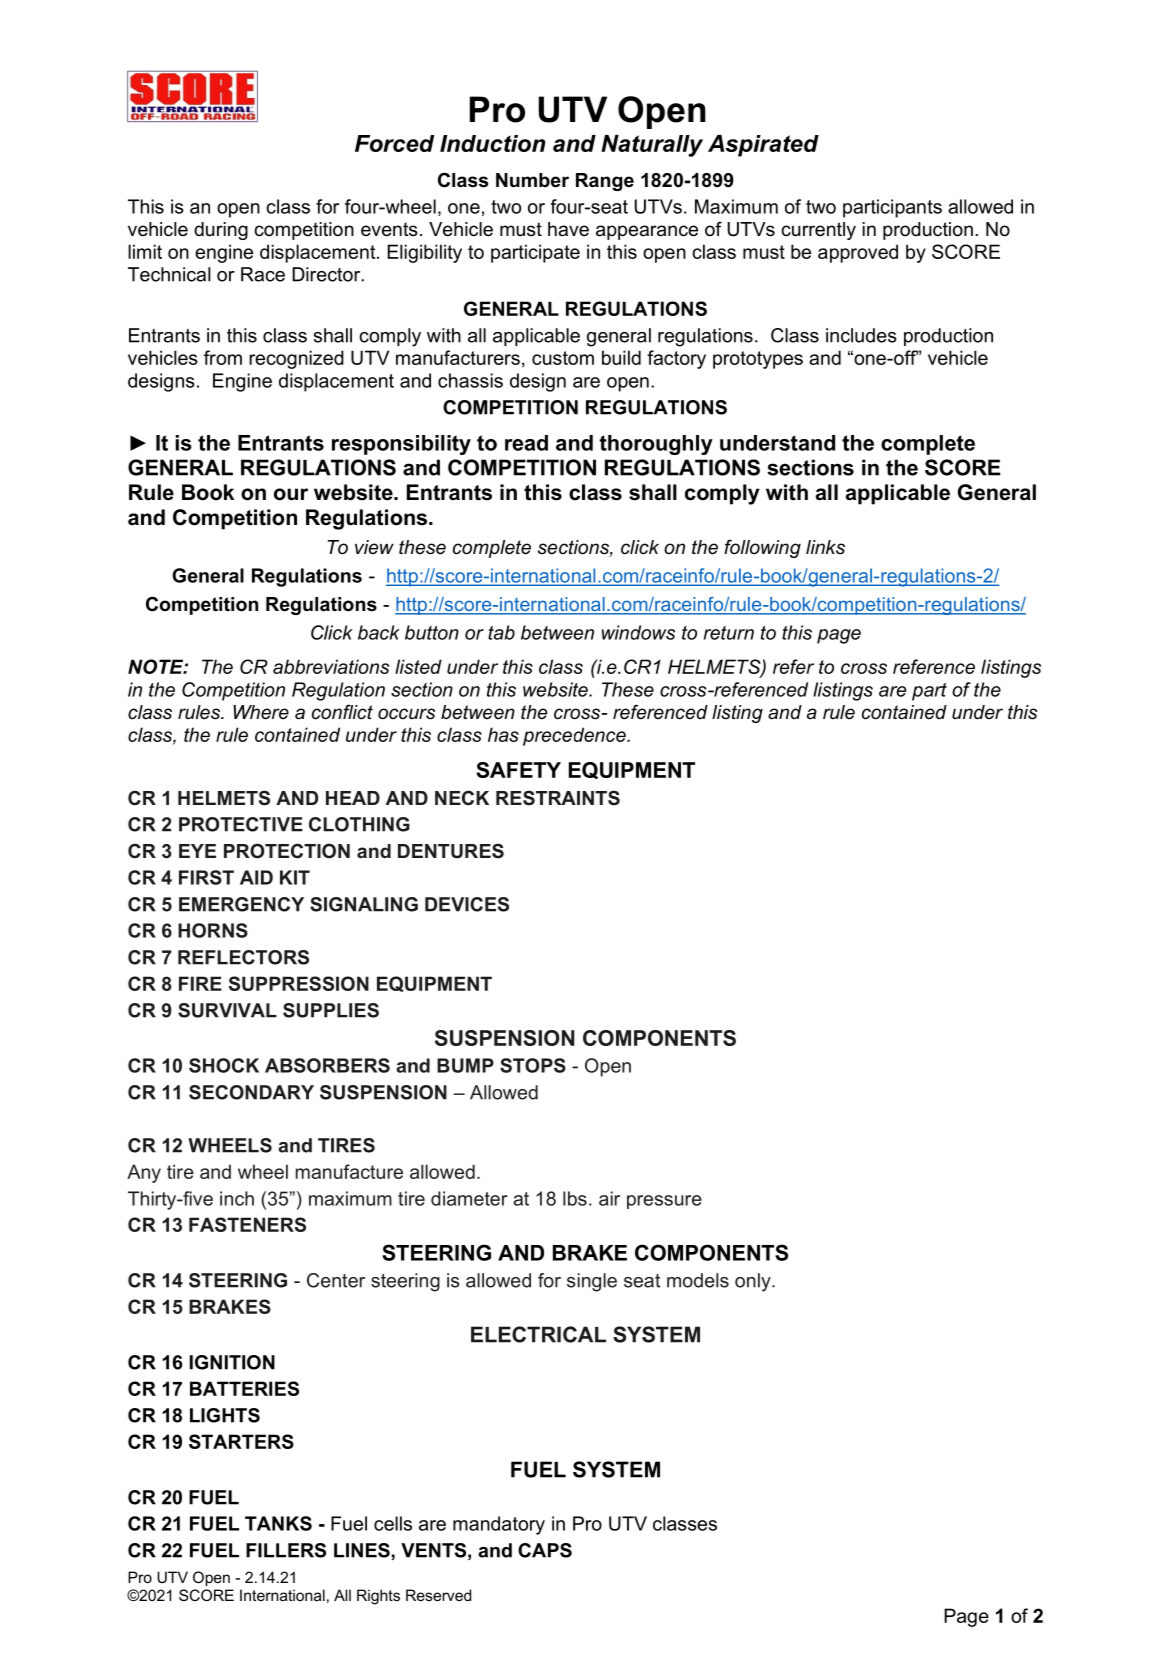 This document has width=1171, height=1655. I want to click on DEVICES, so click(467, 904).
